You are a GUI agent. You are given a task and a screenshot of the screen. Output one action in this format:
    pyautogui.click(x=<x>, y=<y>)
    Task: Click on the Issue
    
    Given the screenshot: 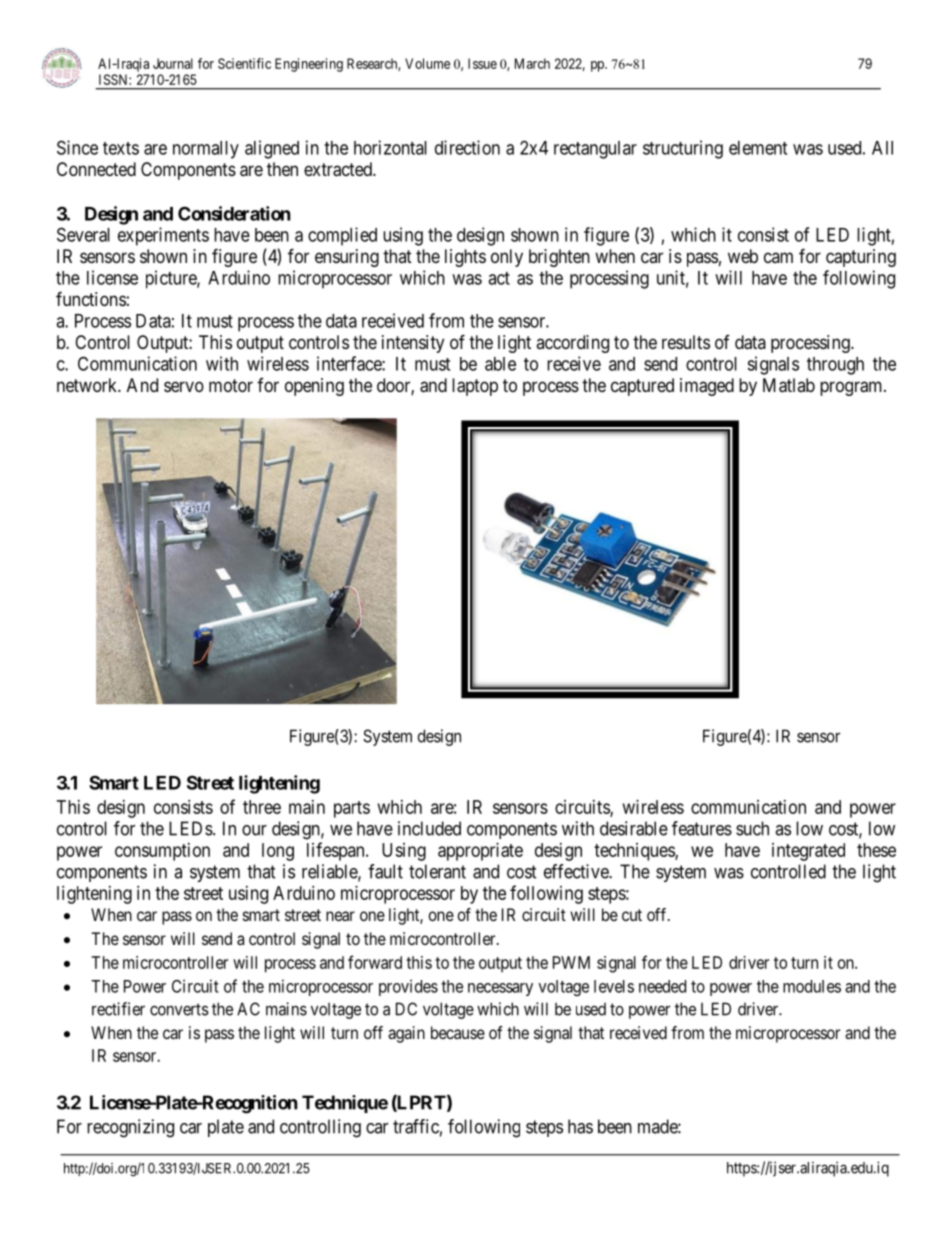 What is the action you would take?
    pyautogui.click(x=482, y=63)
